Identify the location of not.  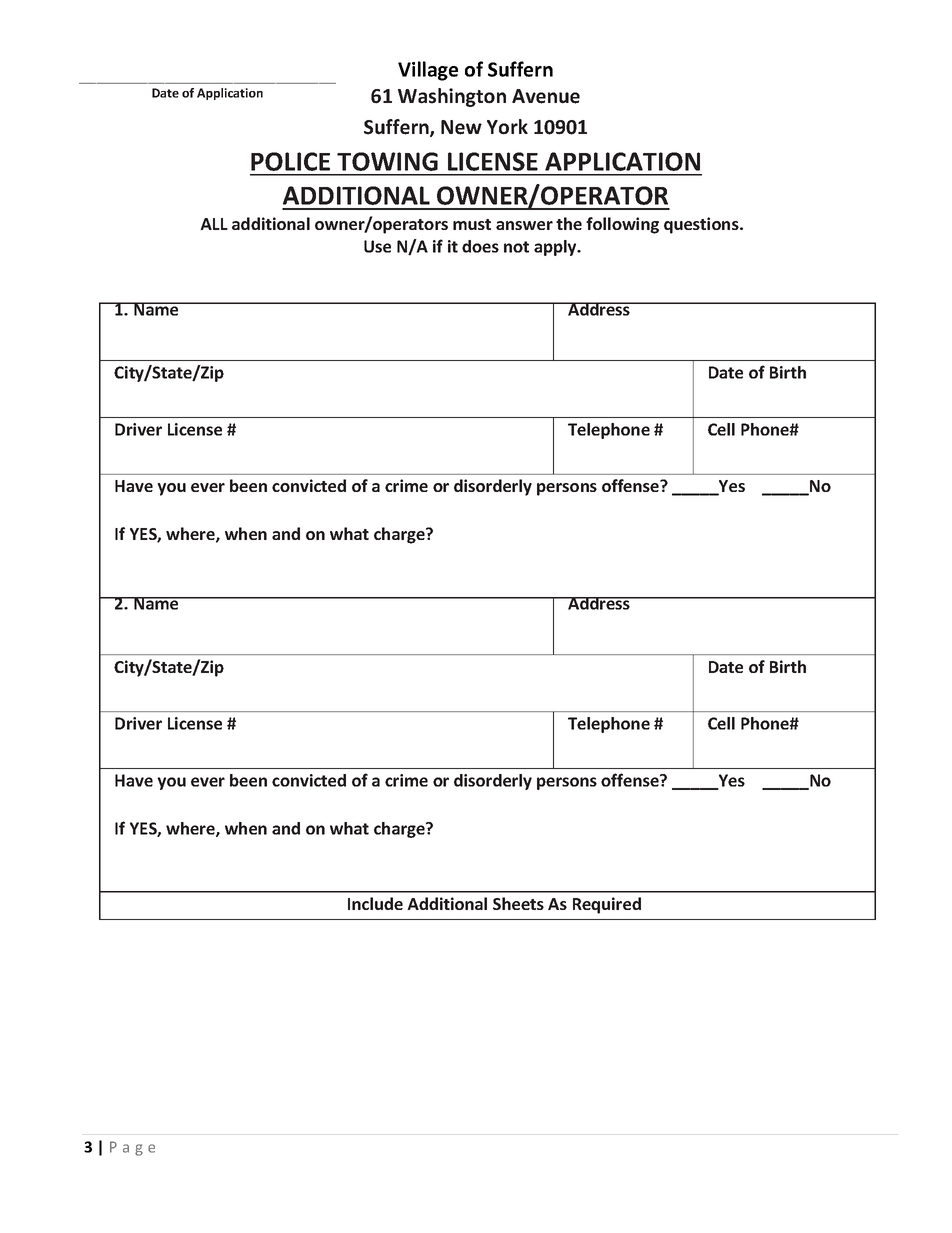
(516, 247).
